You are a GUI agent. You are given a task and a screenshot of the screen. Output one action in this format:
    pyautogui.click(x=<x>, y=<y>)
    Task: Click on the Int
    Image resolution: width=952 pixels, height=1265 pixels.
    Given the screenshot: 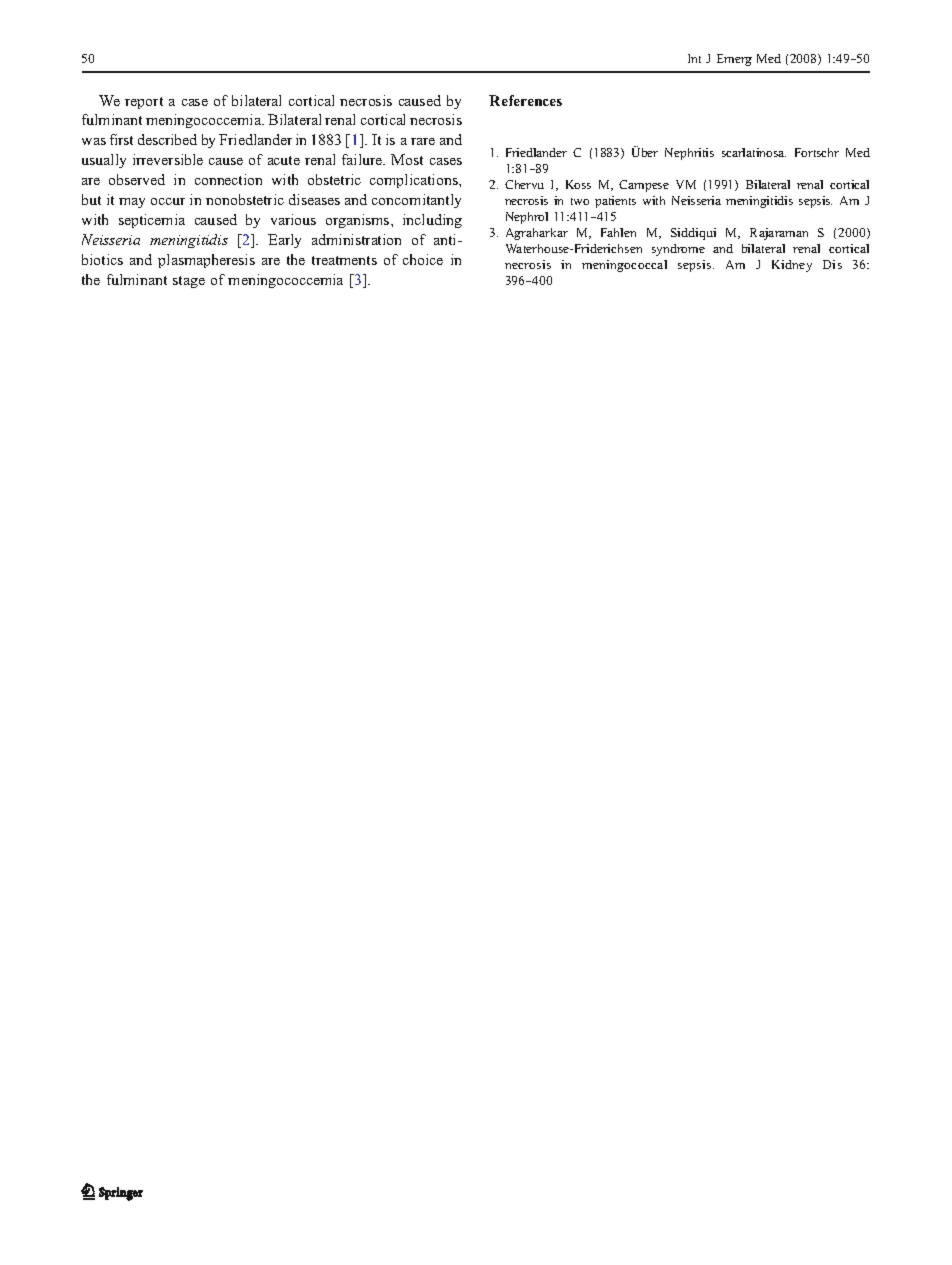 What is the action you would take?
    pyautogui.click(x=694, y=58)
